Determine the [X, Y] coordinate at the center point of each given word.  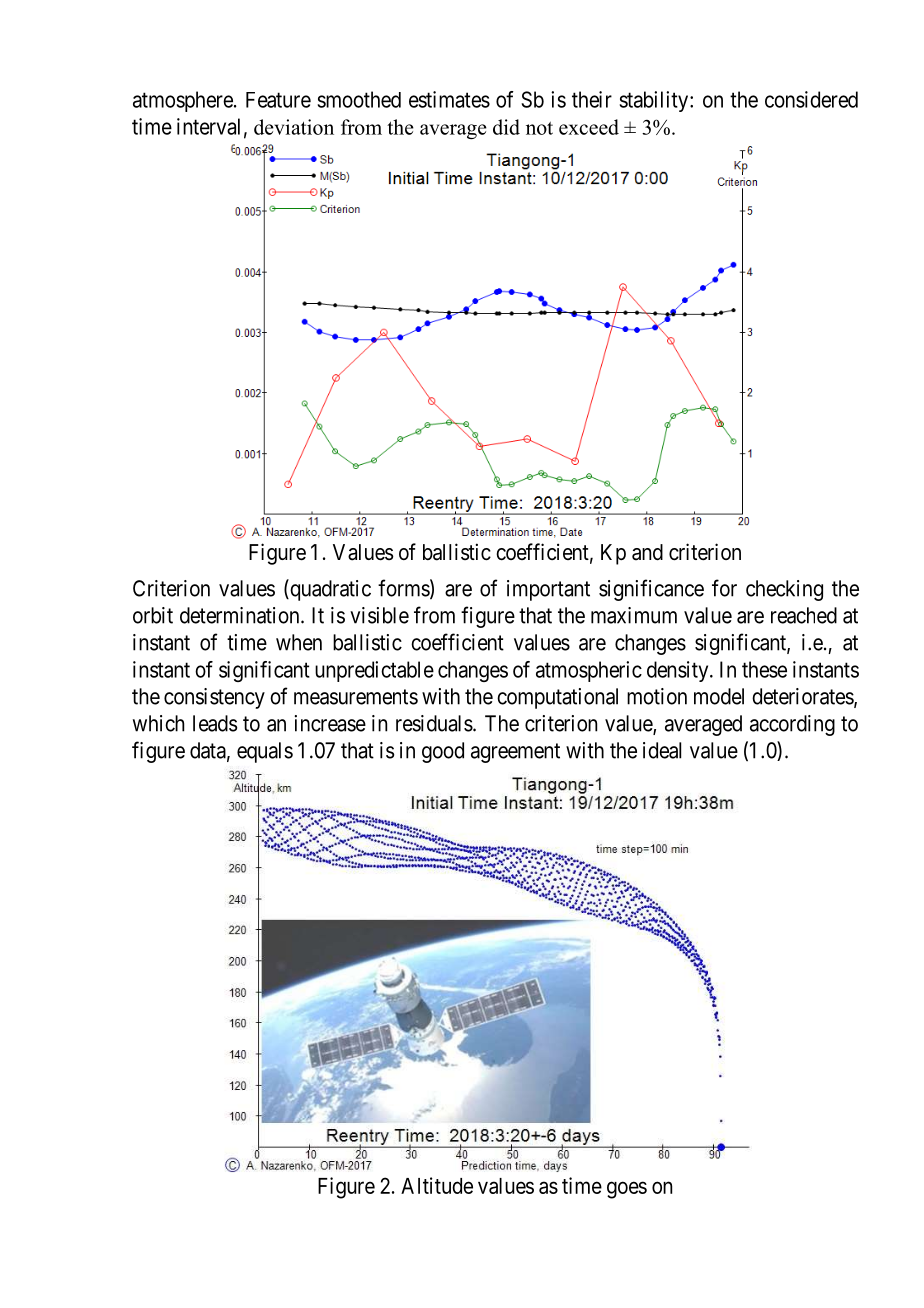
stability [655, 101]
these [764, 669]
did [506, 127]
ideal [662, 750]
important [548, 590]
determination [241, 615]
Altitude [437, 1185]
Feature [278, 100]
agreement [515, 753]
